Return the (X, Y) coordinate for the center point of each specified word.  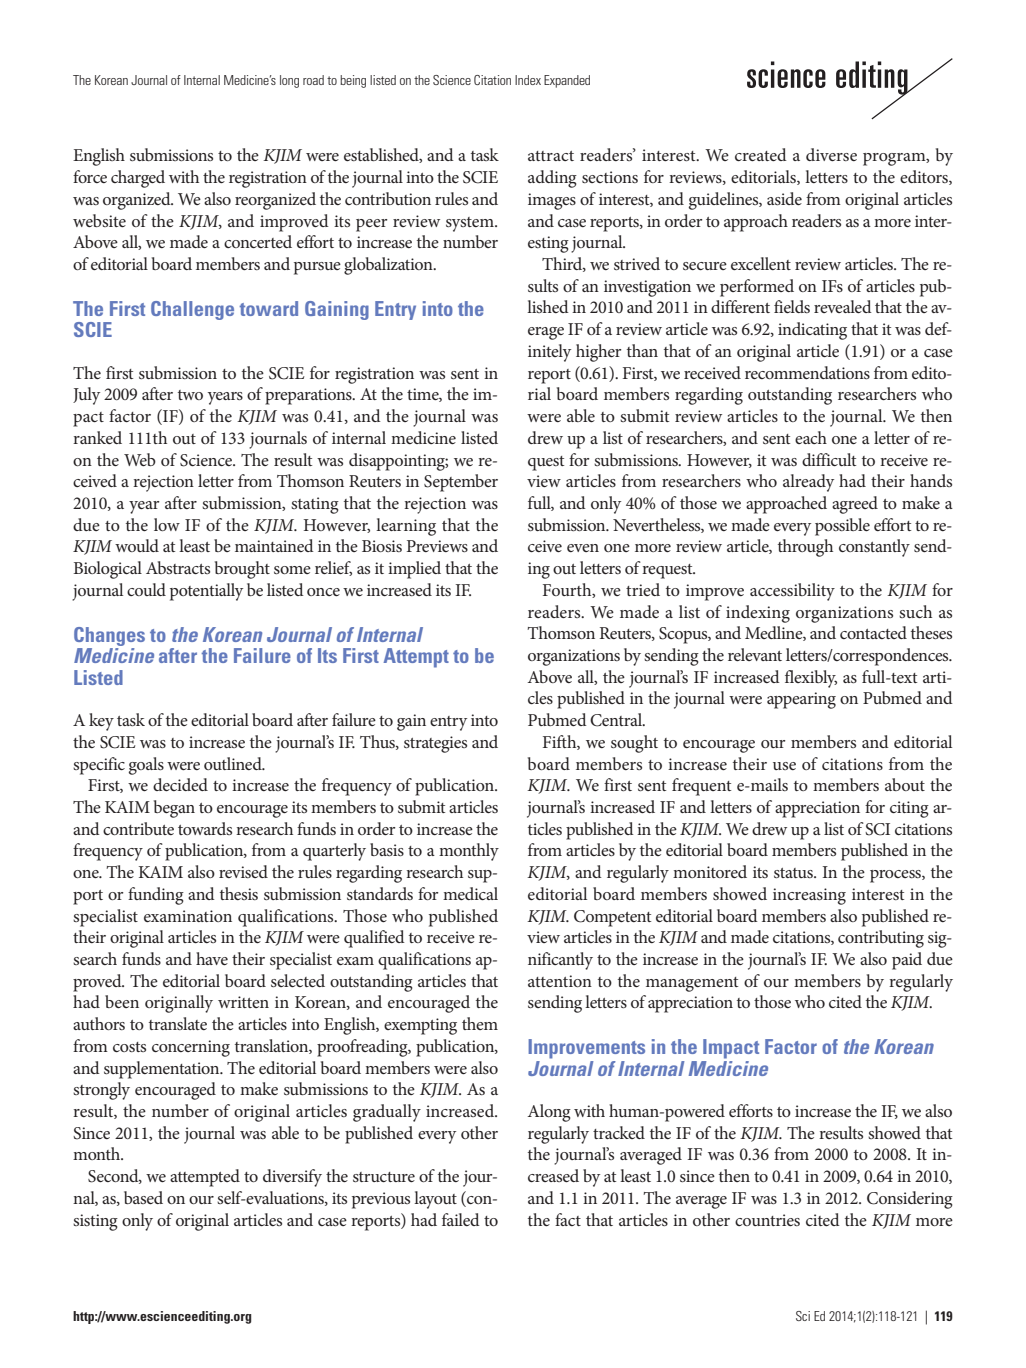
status (794, 873)
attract (551, 156)
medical (470, 893)
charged (138, 179)
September (461, 483)
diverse (831, 154)
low (167, 524)
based (143, 1197)
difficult (829, 459)
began (174, 809)
